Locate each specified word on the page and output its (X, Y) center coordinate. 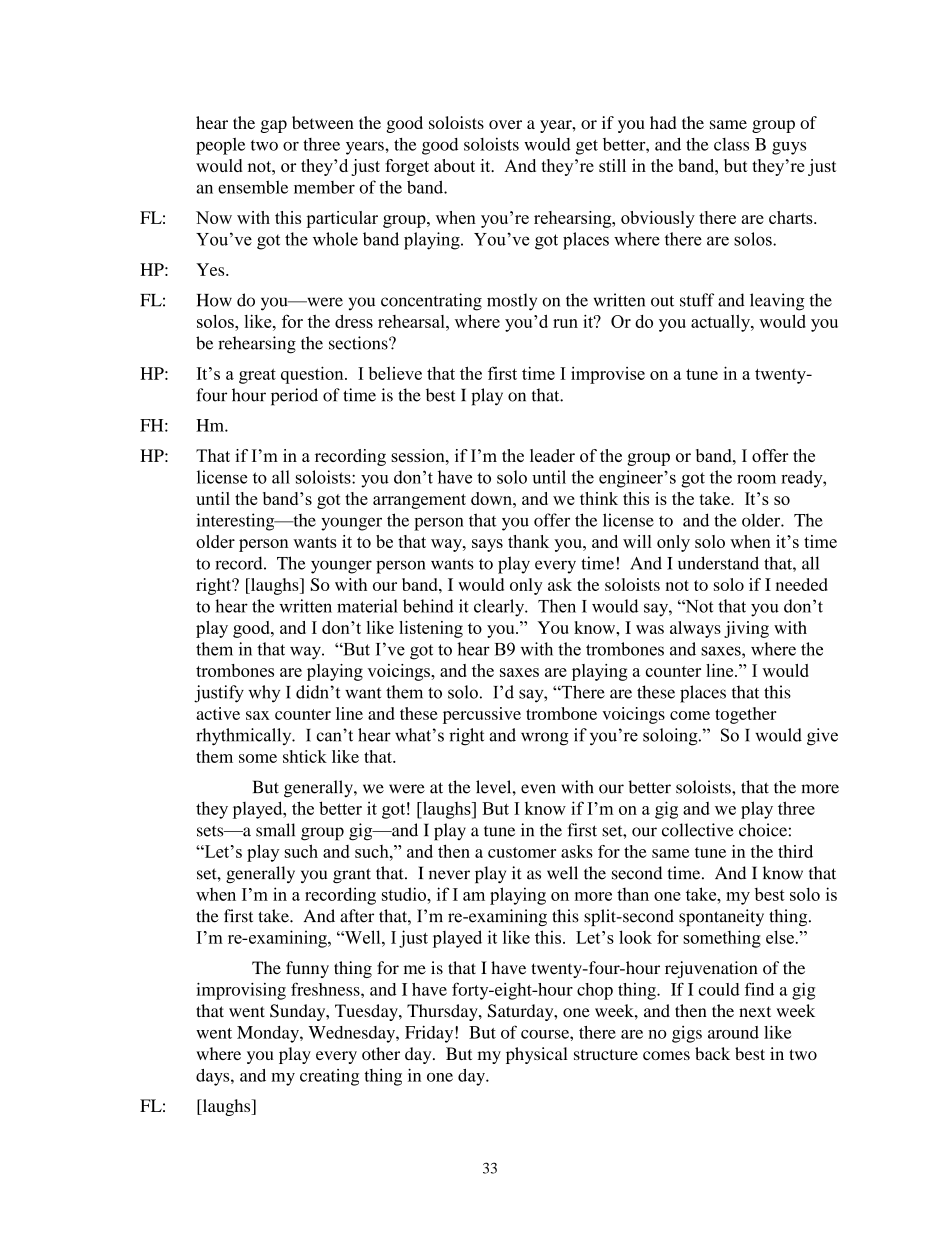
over (505, 124)
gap (274, 126)
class (731, 144)
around (733, 1032)
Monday (269, 1034)
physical (537, 1055)
